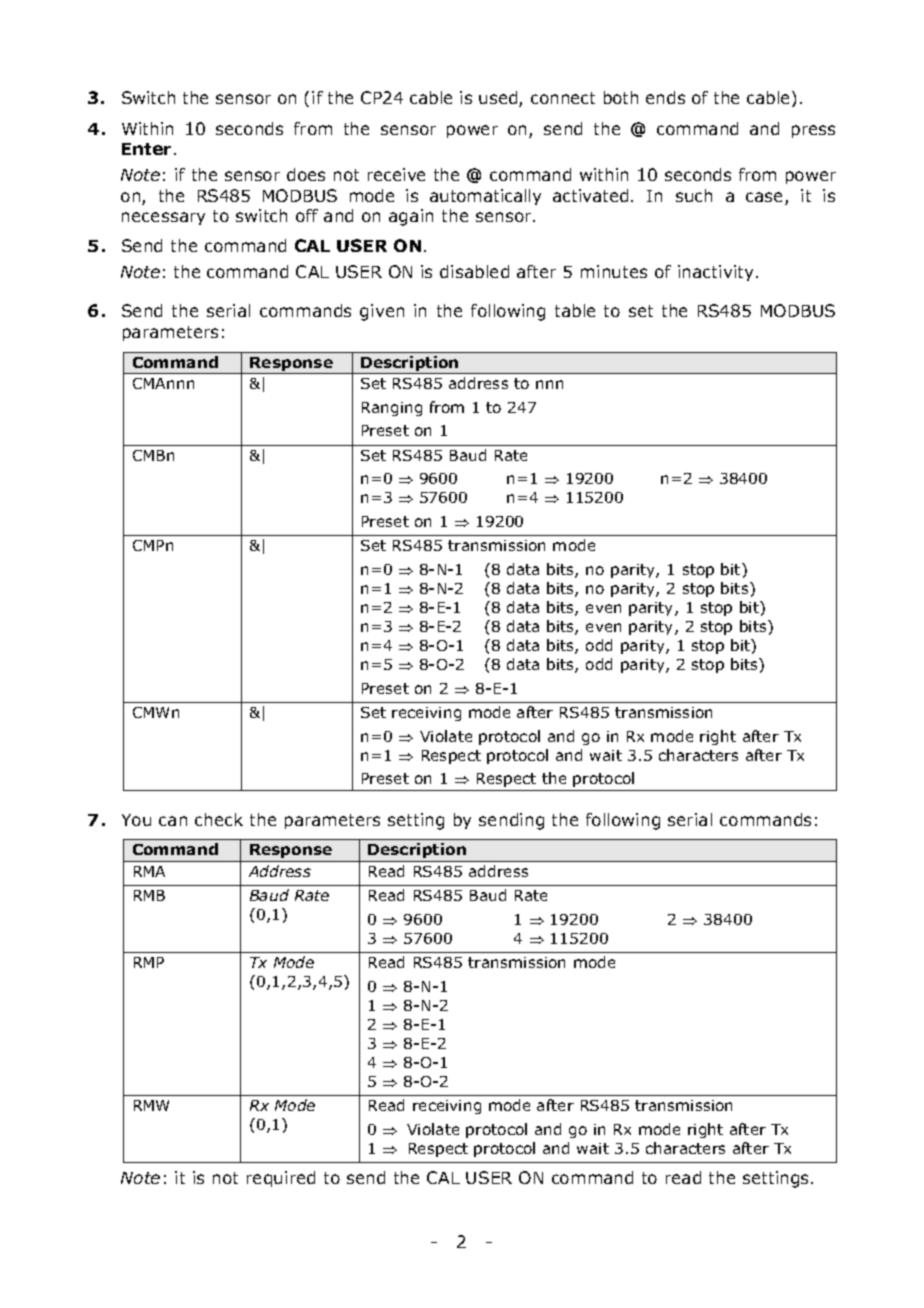 This screenshot has width=924, height=1308. What do you see at coordinates (148, 149) in the screenshot?
I see `Enter` at bounding box center [148, 149].
